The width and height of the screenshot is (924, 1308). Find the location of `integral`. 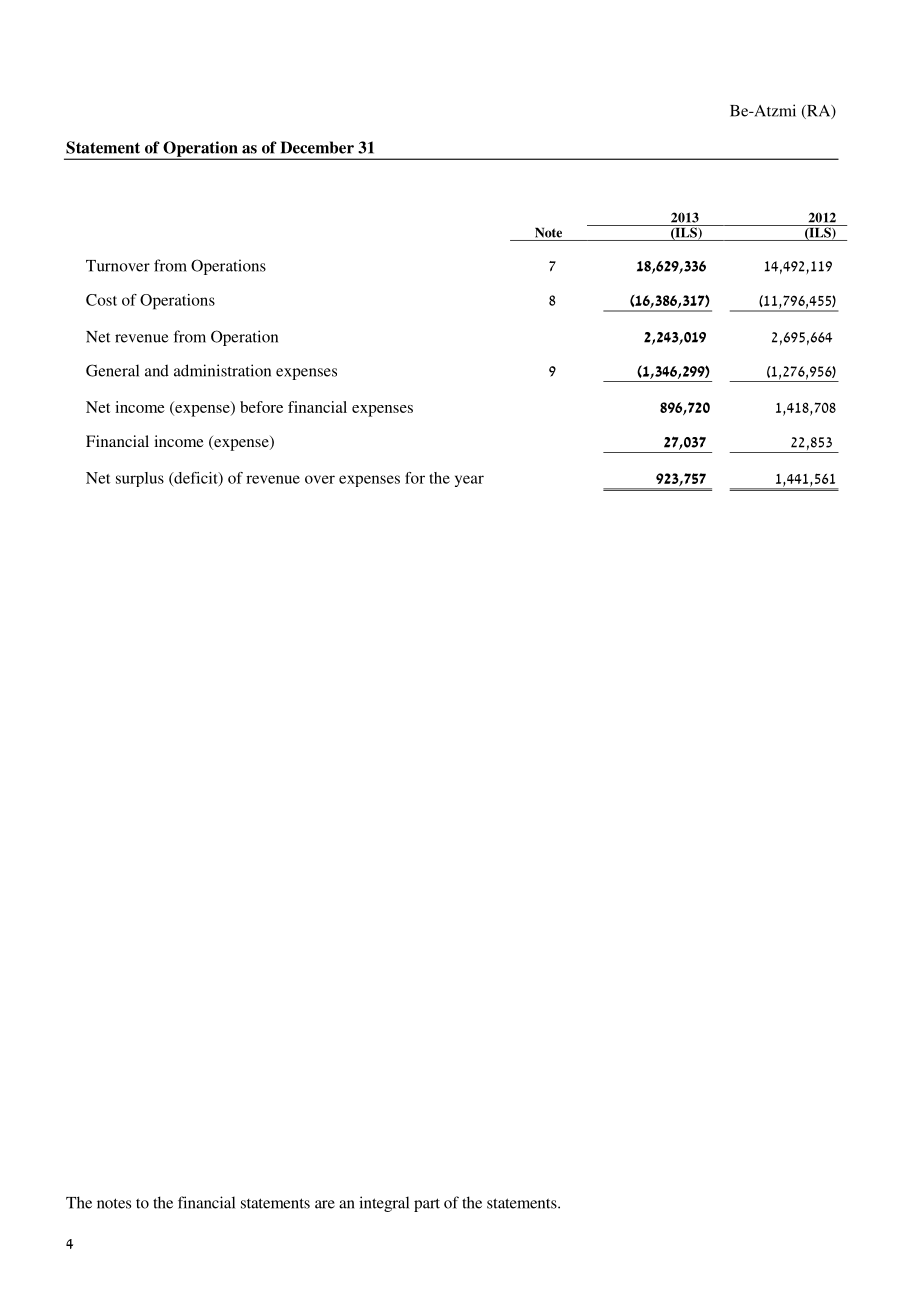

integral is located at coordinates (384, 1204).
